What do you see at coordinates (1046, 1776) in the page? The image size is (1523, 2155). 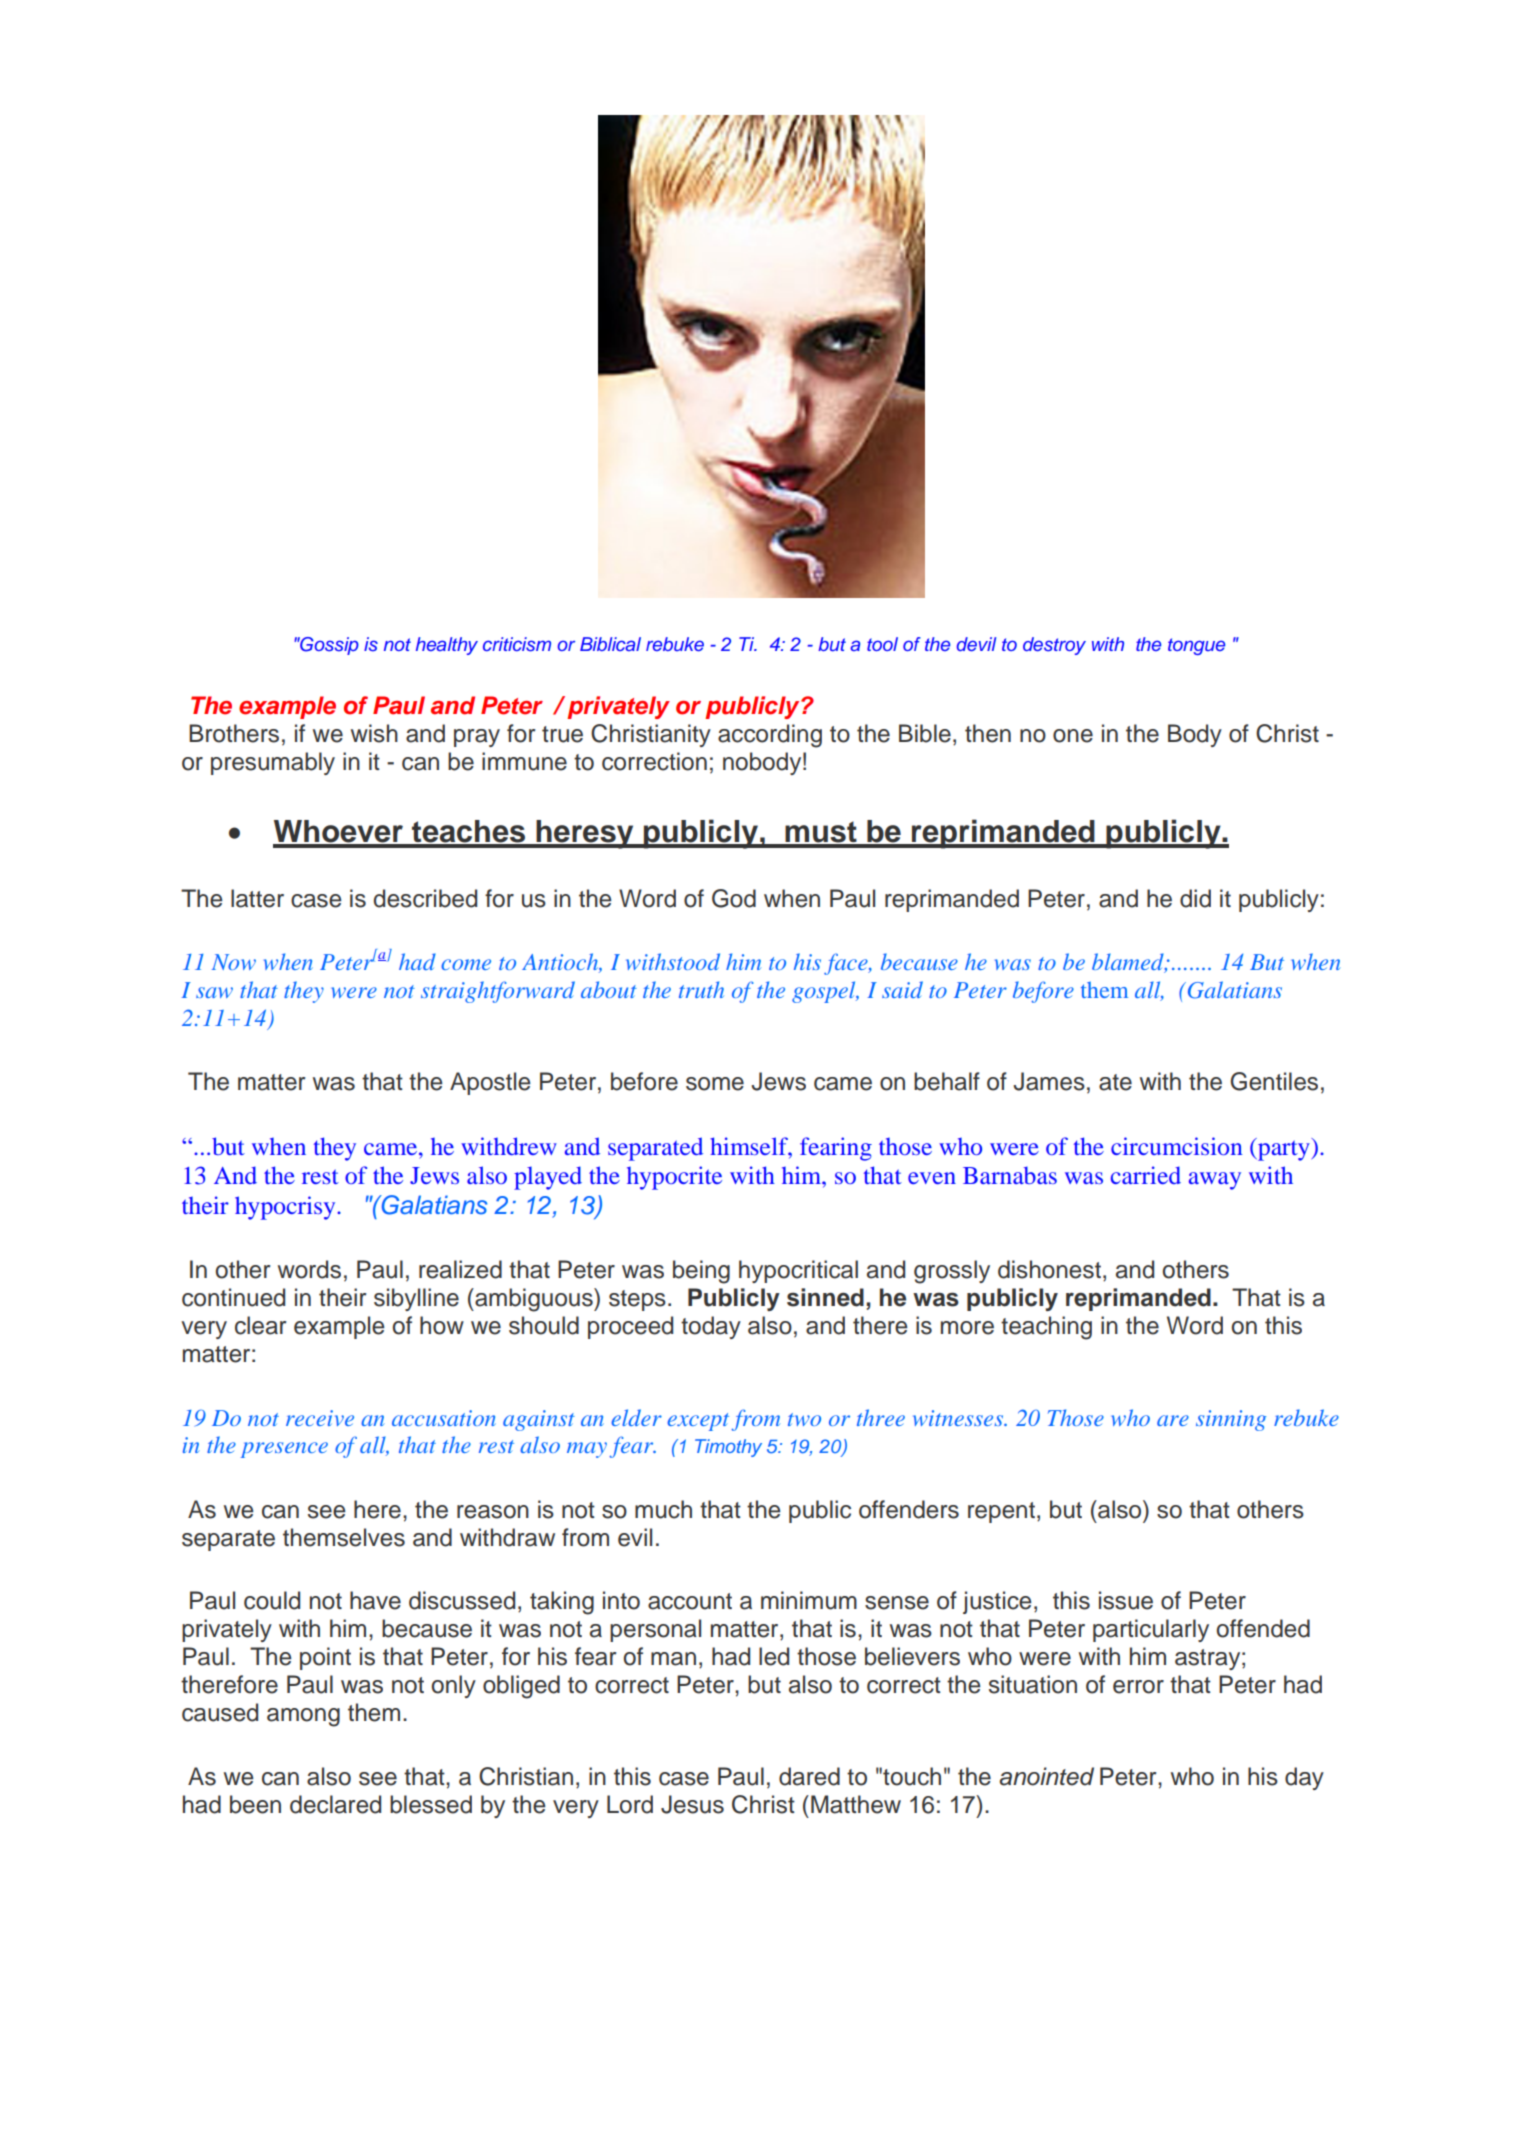 I see `anointed` at bounding box center [1046, 1776].
